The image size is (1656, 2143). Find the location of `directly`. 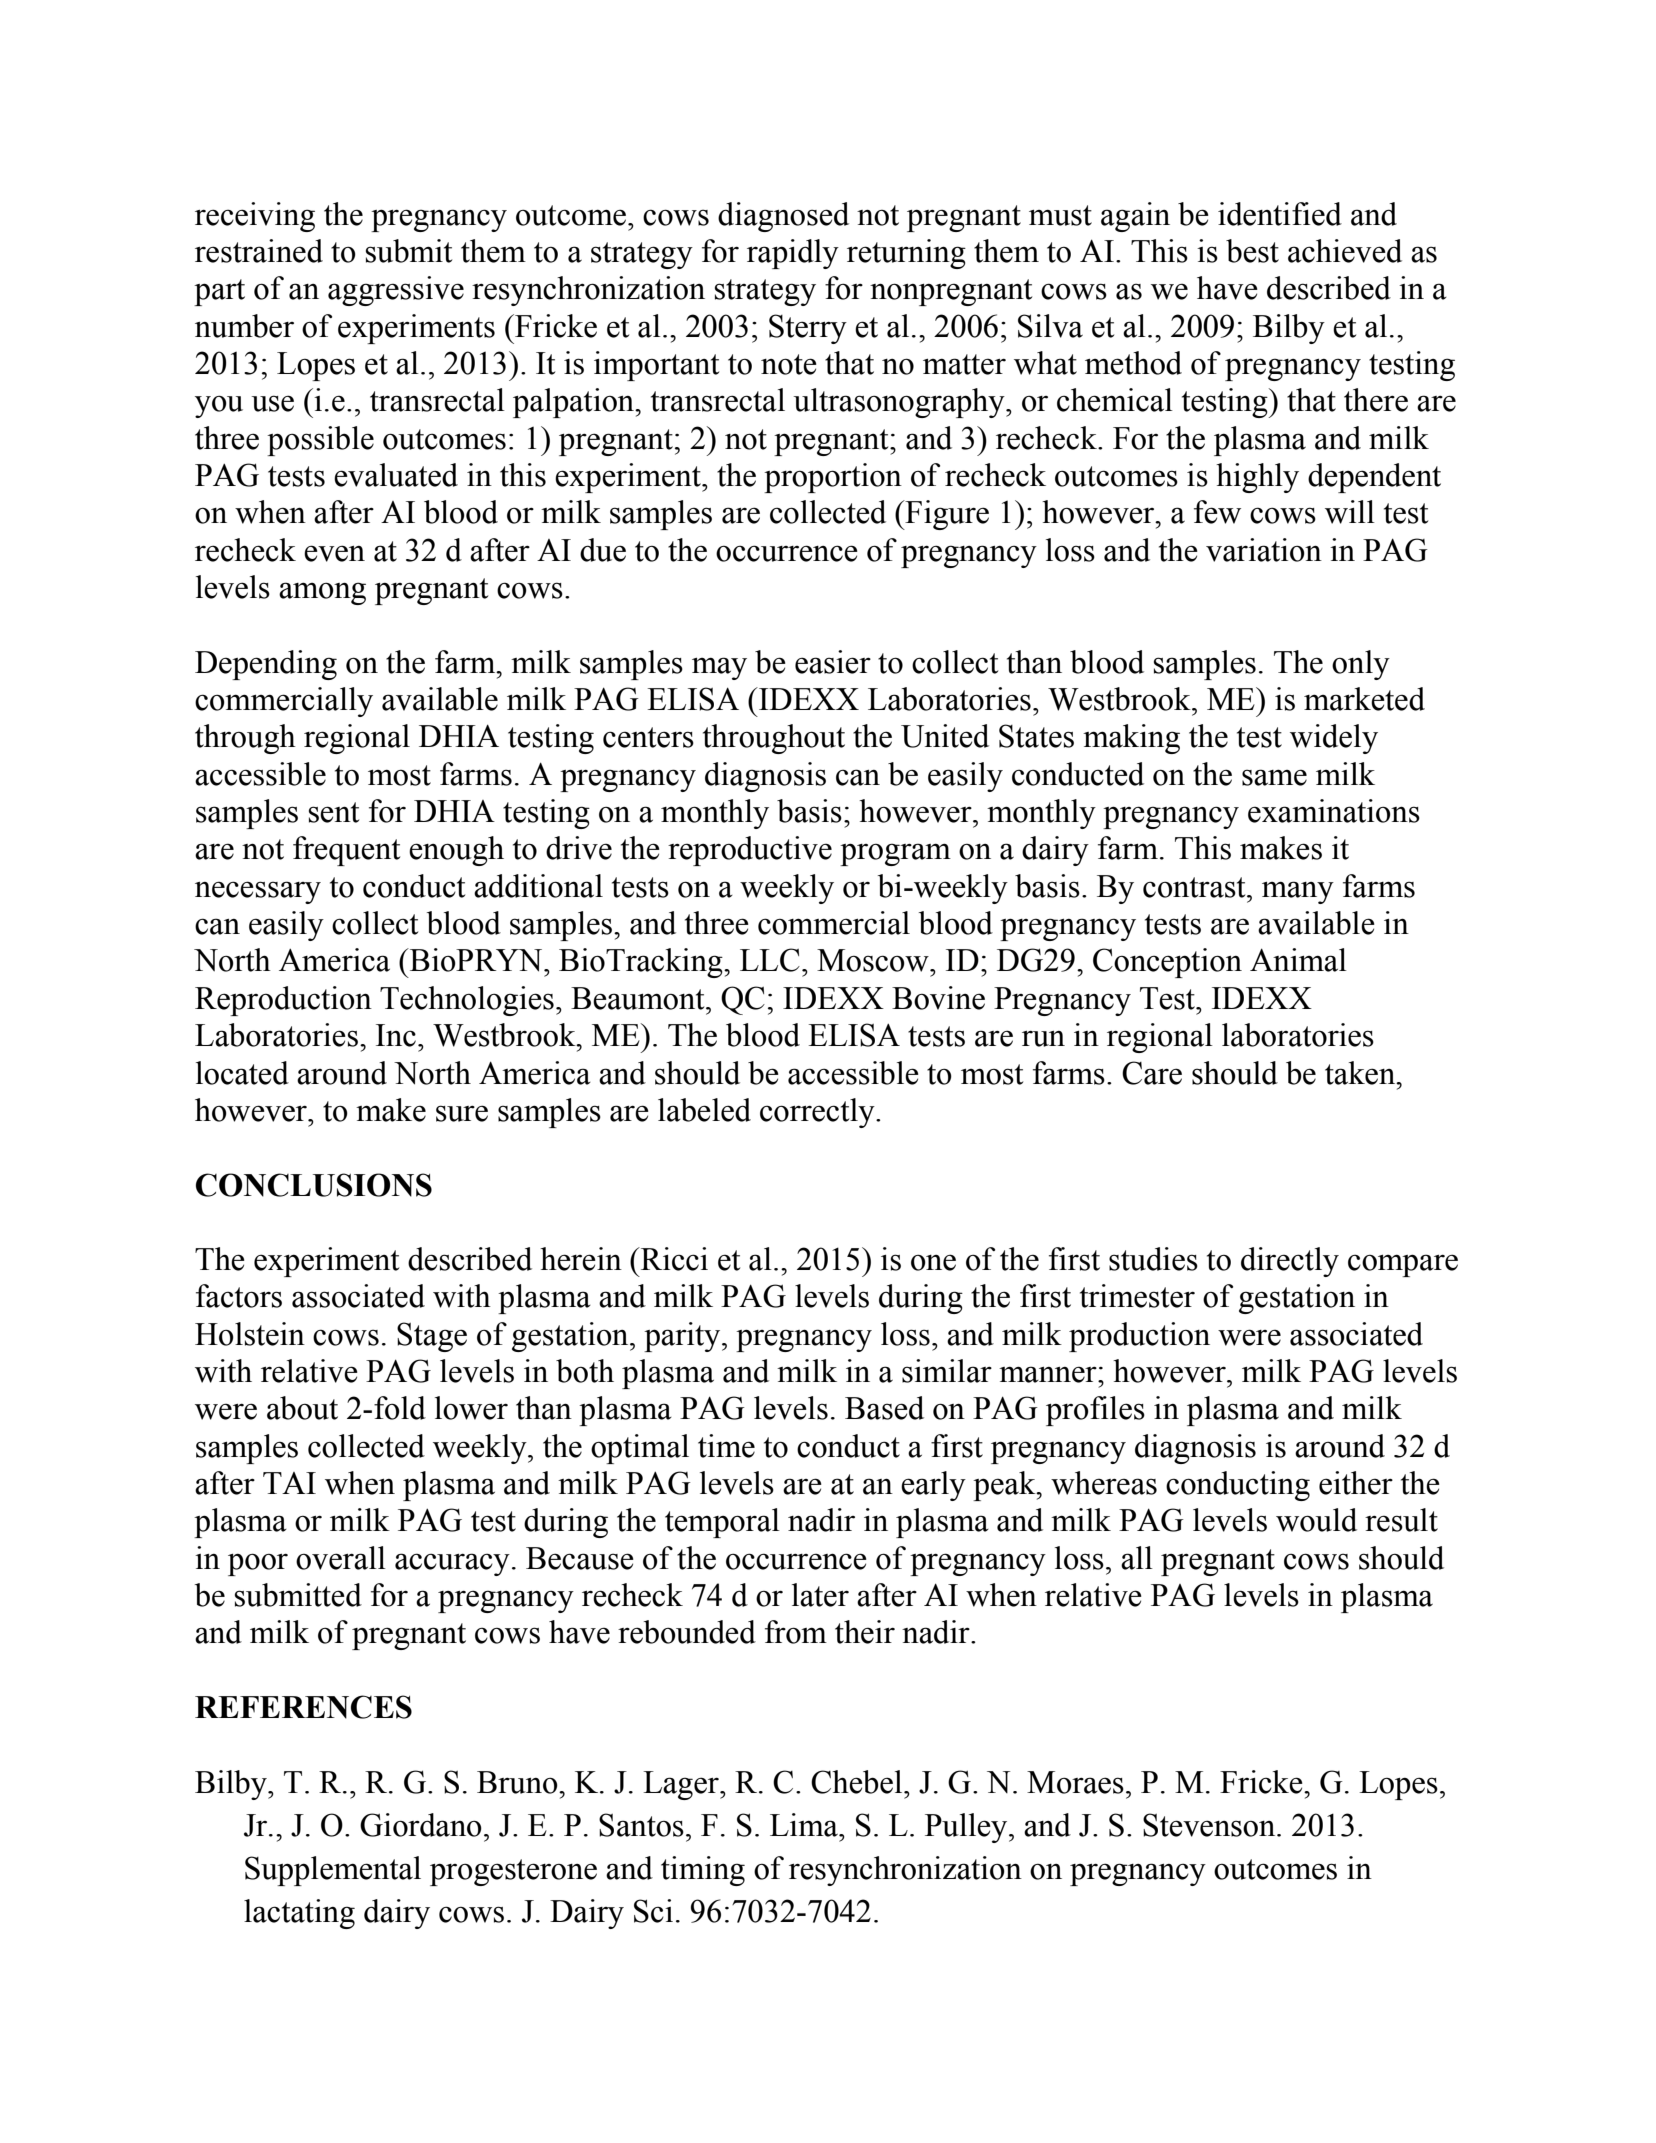

directly is located at coordinates (1290, 1262).
